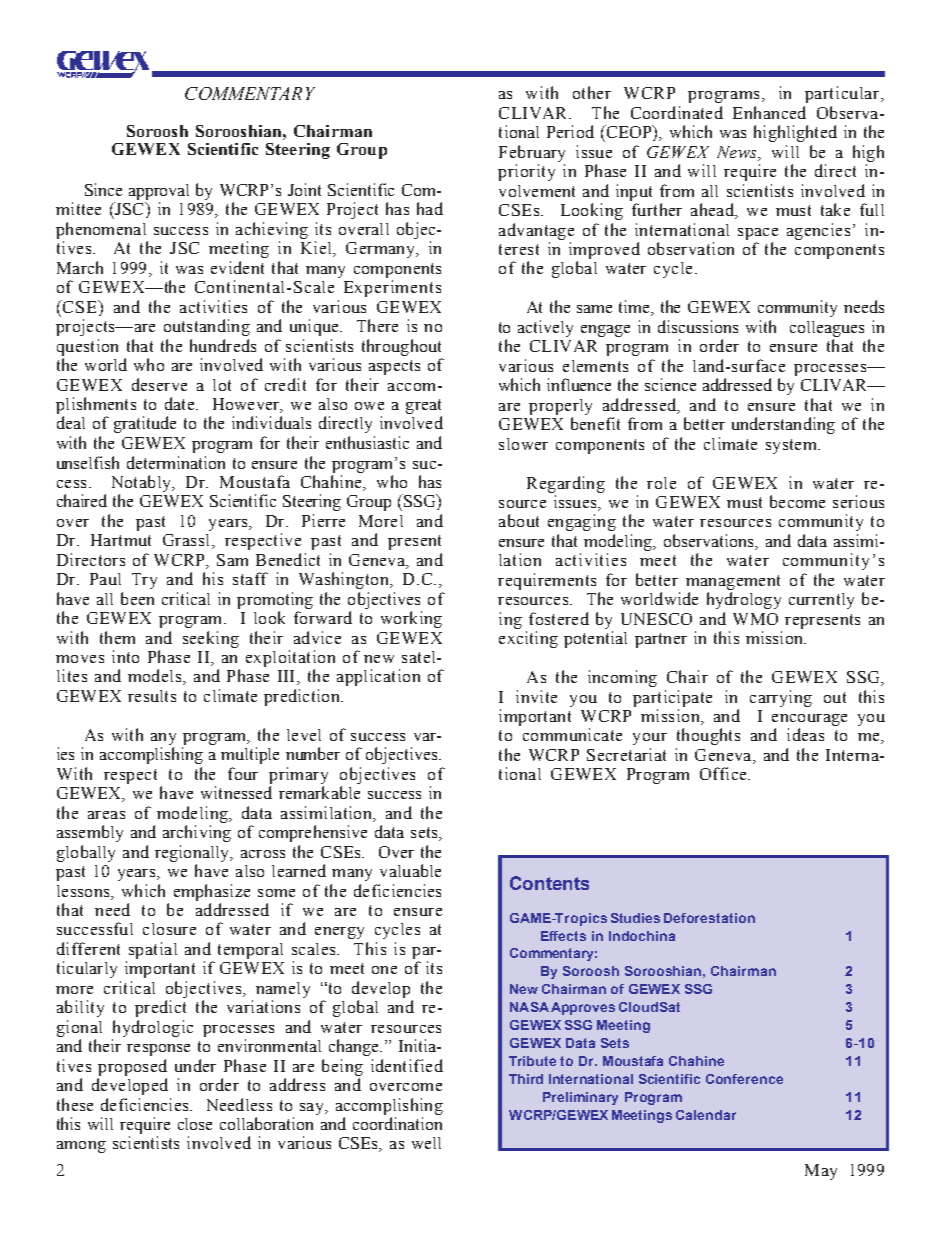 The width and height of the screenshot is (952, 1233). I want to click on seeking, so click(211, 639).
